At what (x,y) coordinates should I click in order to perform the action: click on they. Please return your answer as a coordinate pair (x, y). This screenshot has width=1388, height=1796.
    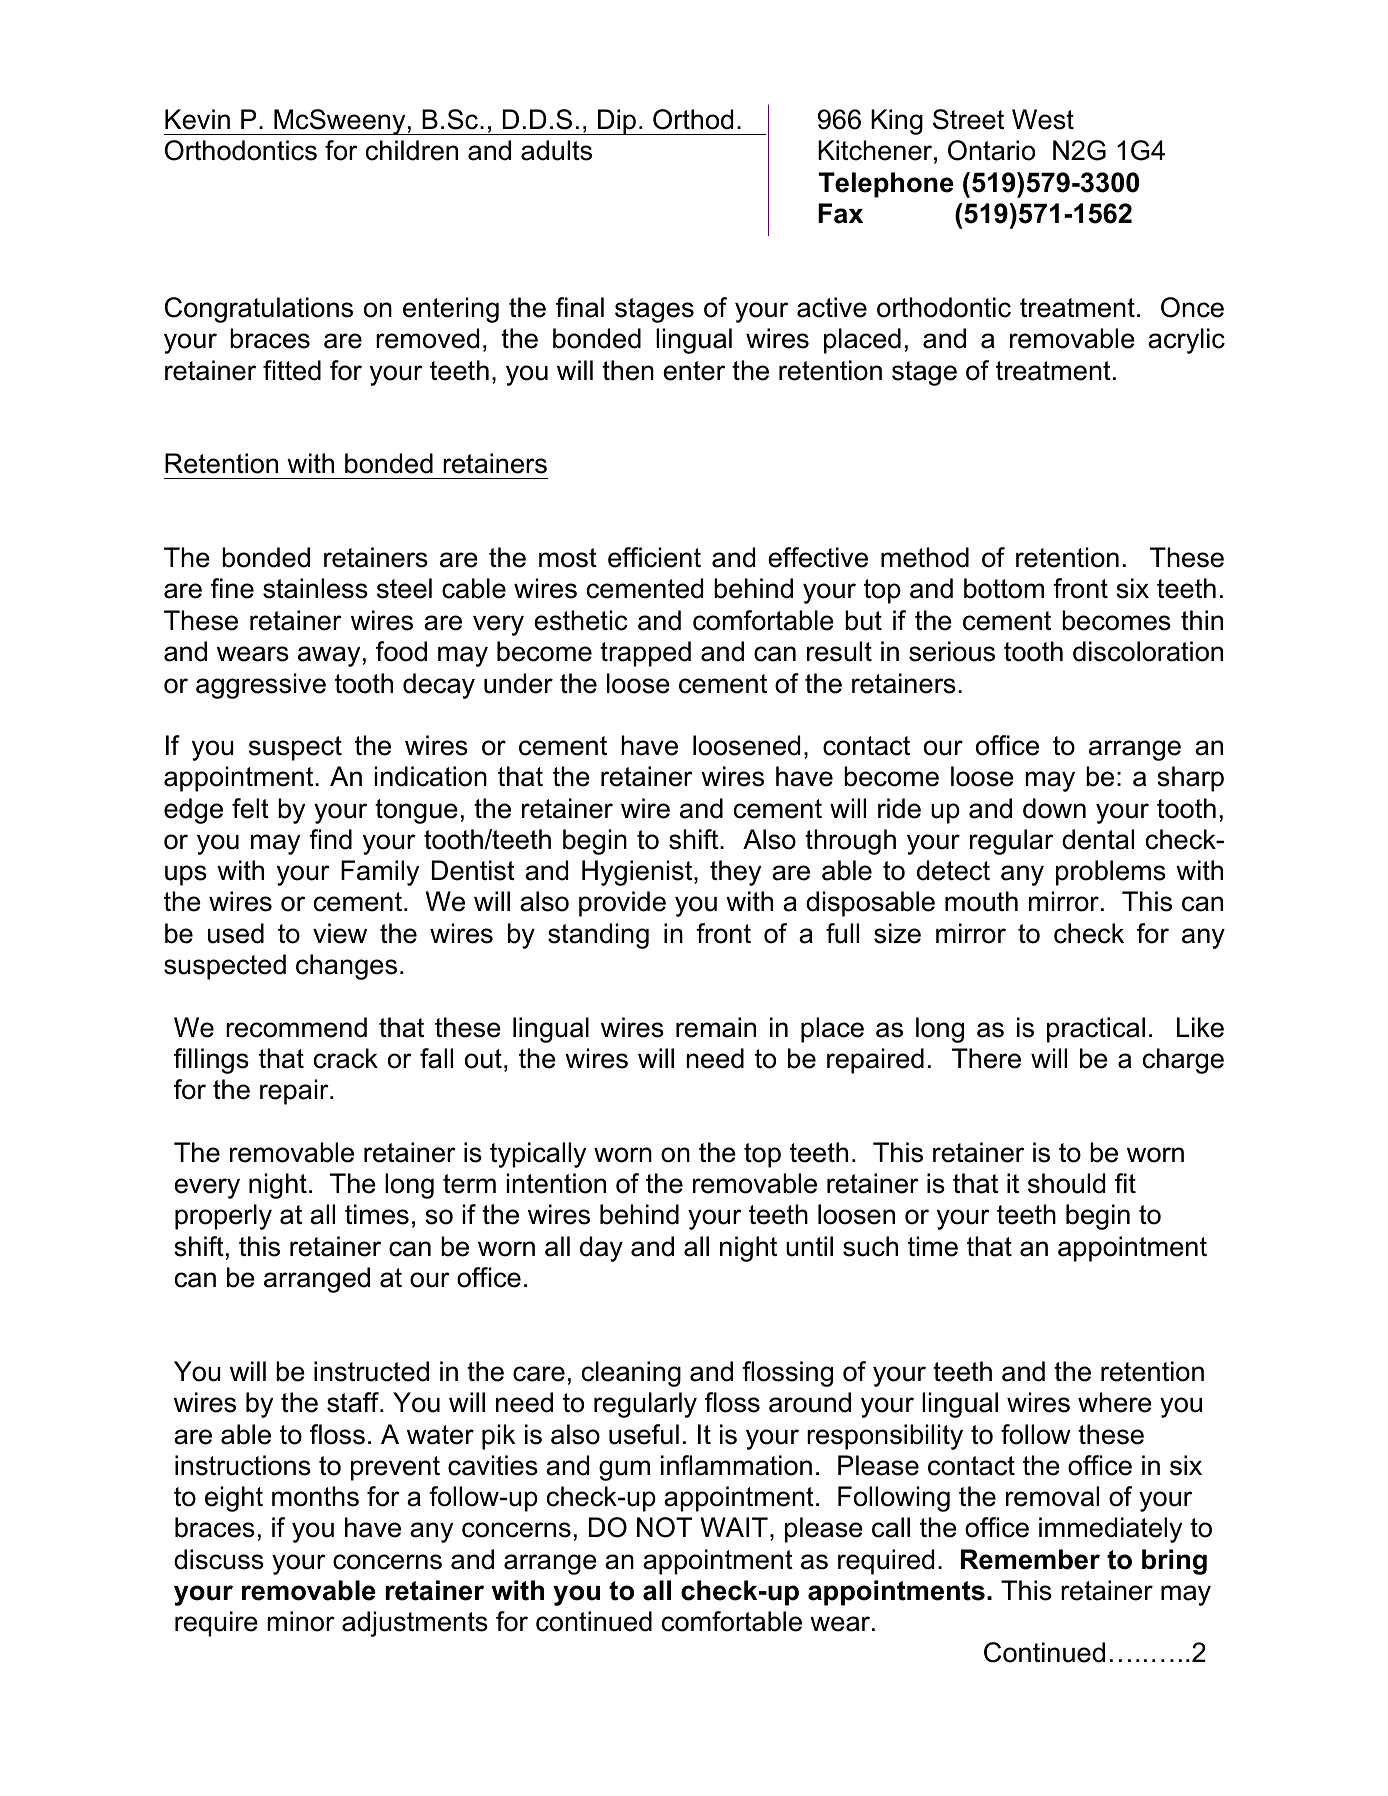
    Looking at the image, I should click on (735, 873).
